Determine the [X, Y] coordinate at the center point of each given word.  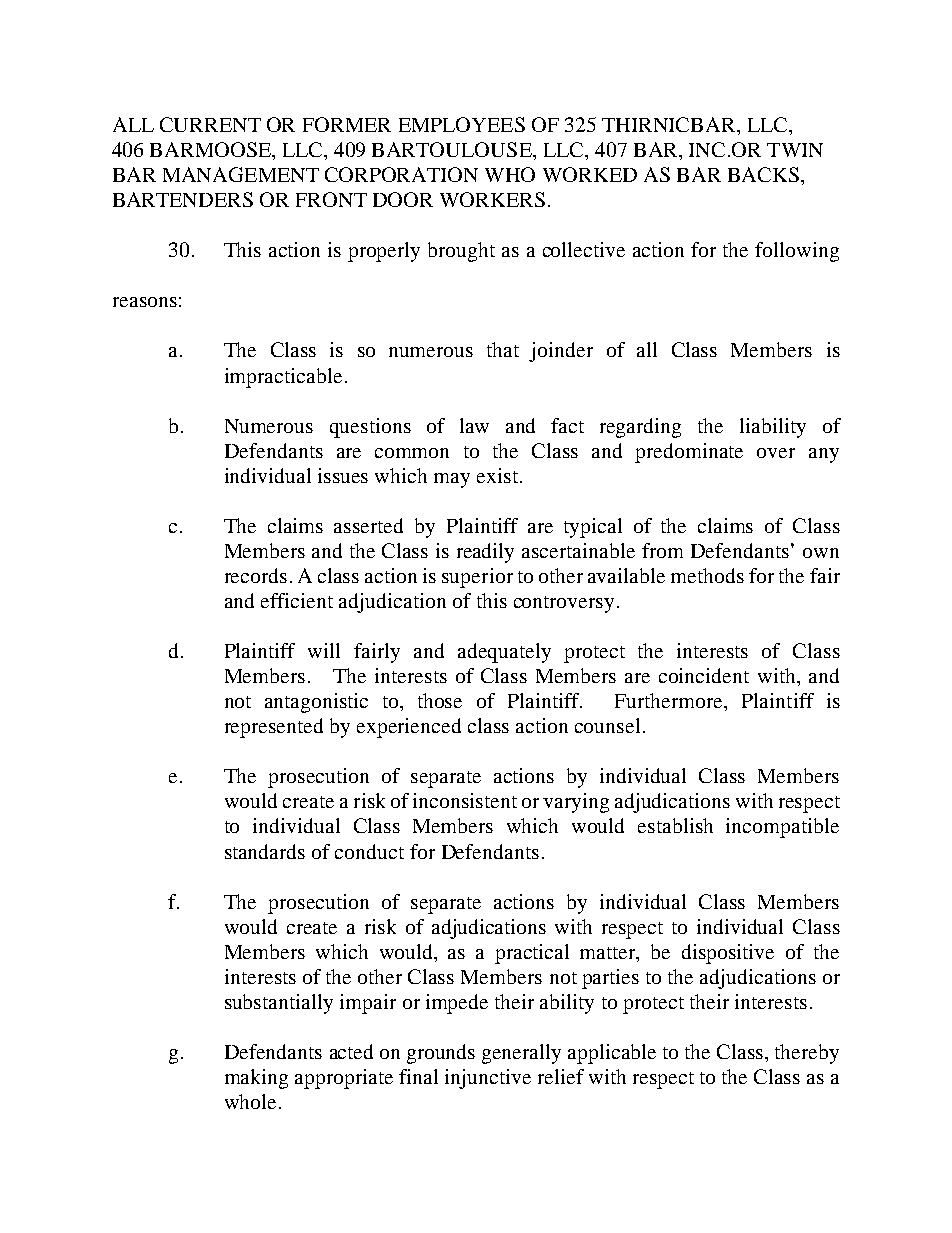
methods [707, 575]
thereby [807, 1054]
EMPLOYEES [462, 124]
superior [477, 578]
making [256, 1079]
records [256, 575]
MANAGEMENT [241, 174]
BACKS [763, 174]
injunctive [488, 1079]
